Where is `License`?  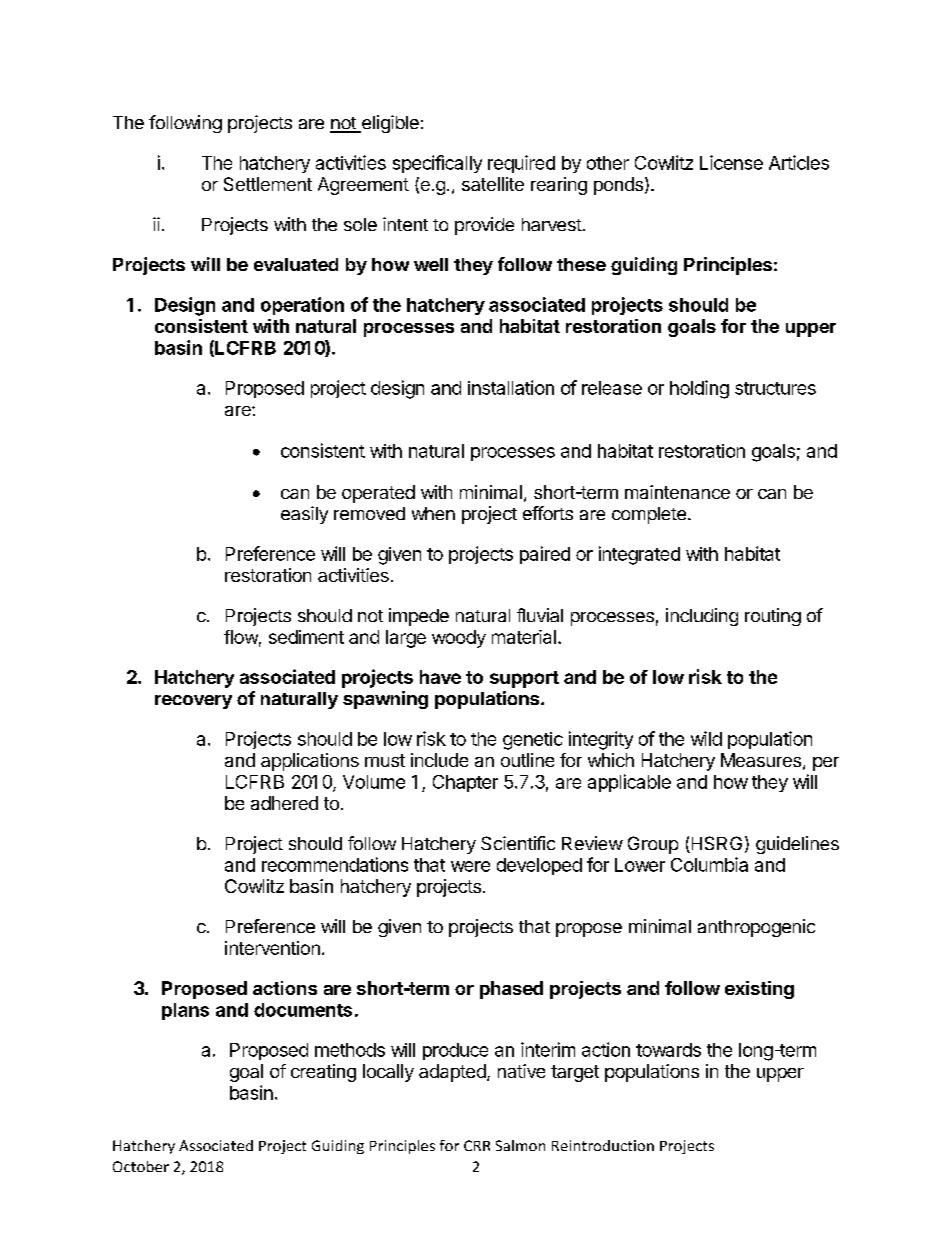 License is located at coordinates (731, 162).
